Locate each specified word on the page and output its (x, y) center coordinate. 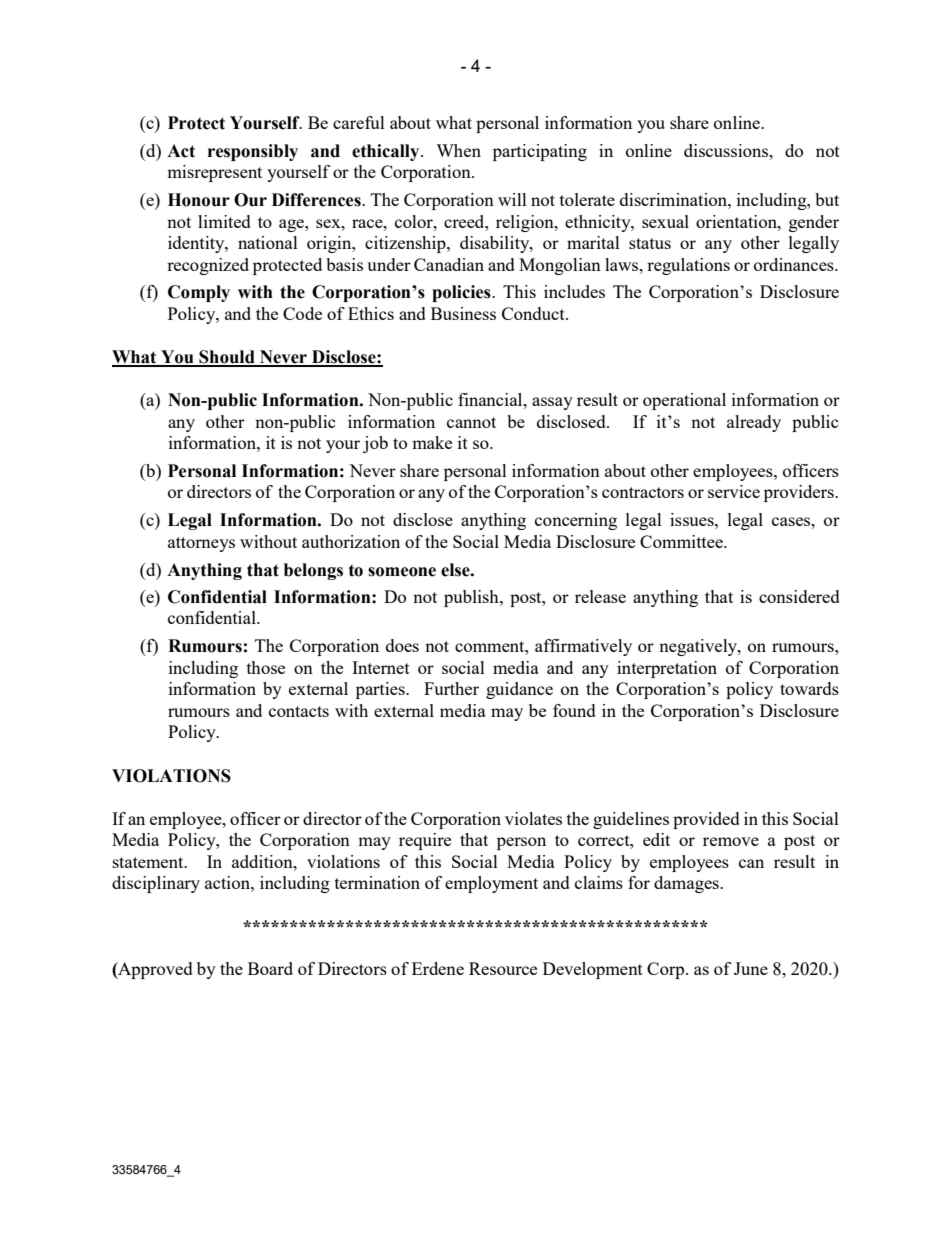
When (458, 150)
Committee (682, 541)
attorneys (201, 544)
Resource (503, 968)
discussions (727, 150)
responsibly (253, 152)
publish (472, 598)
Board (270, 968)
